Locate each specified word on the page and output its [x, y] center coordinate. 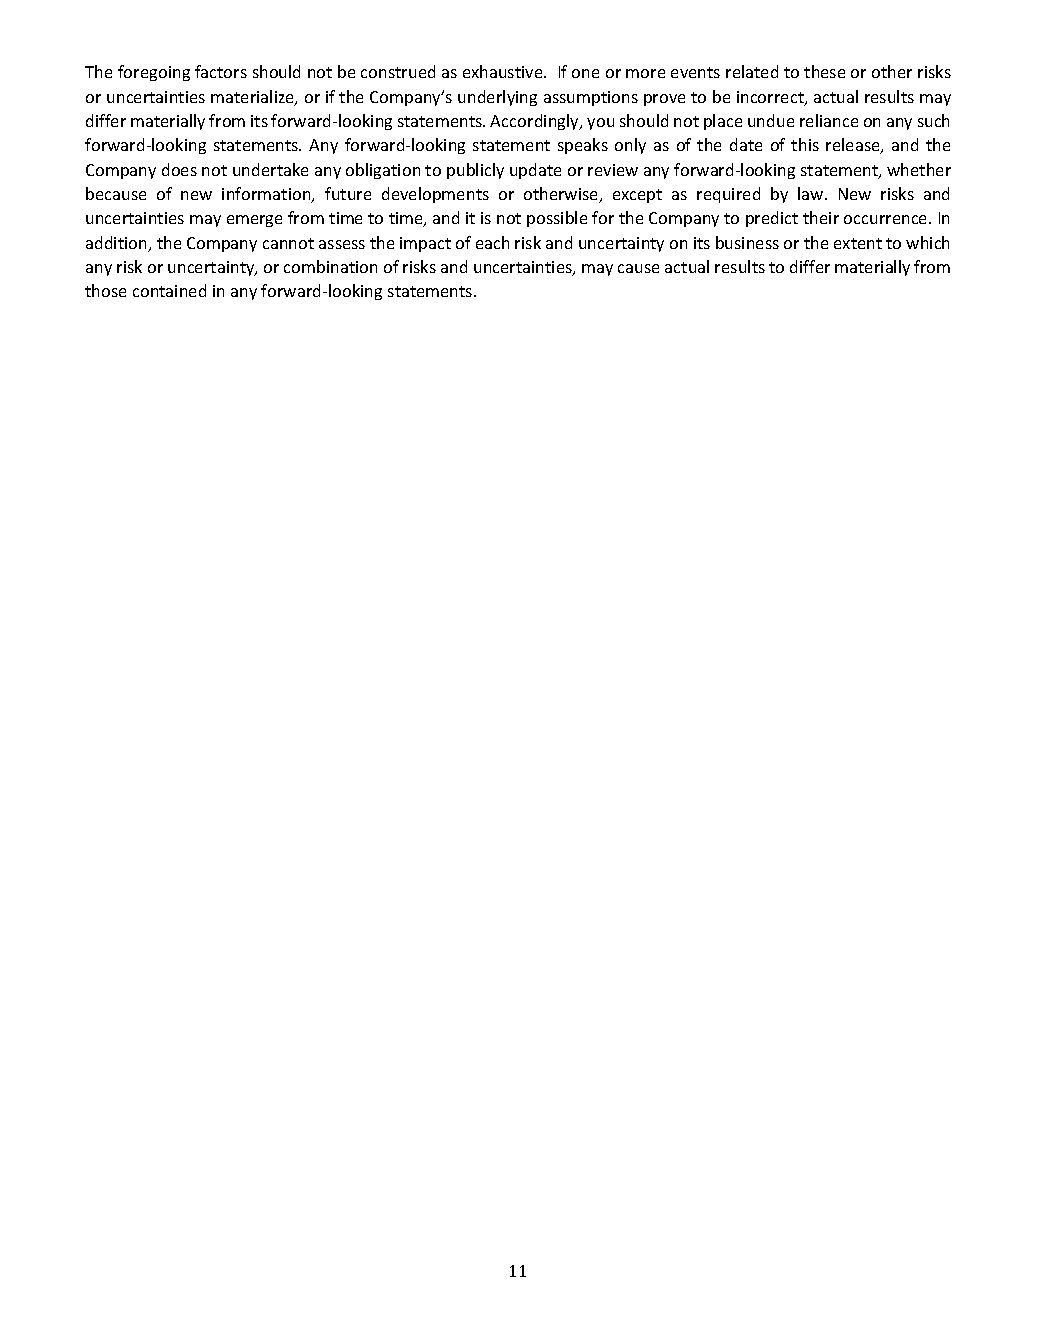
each [492, 242]
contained [169, 290]
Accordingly [535, 122]
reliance [829, 120]
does [179, 169]
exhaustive [504, 71]
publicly [475, 171]
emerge [254, 221]
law [812, 193]
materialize [253, 98]
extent [858, 243]
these [824, 71]
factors [221, 71]
